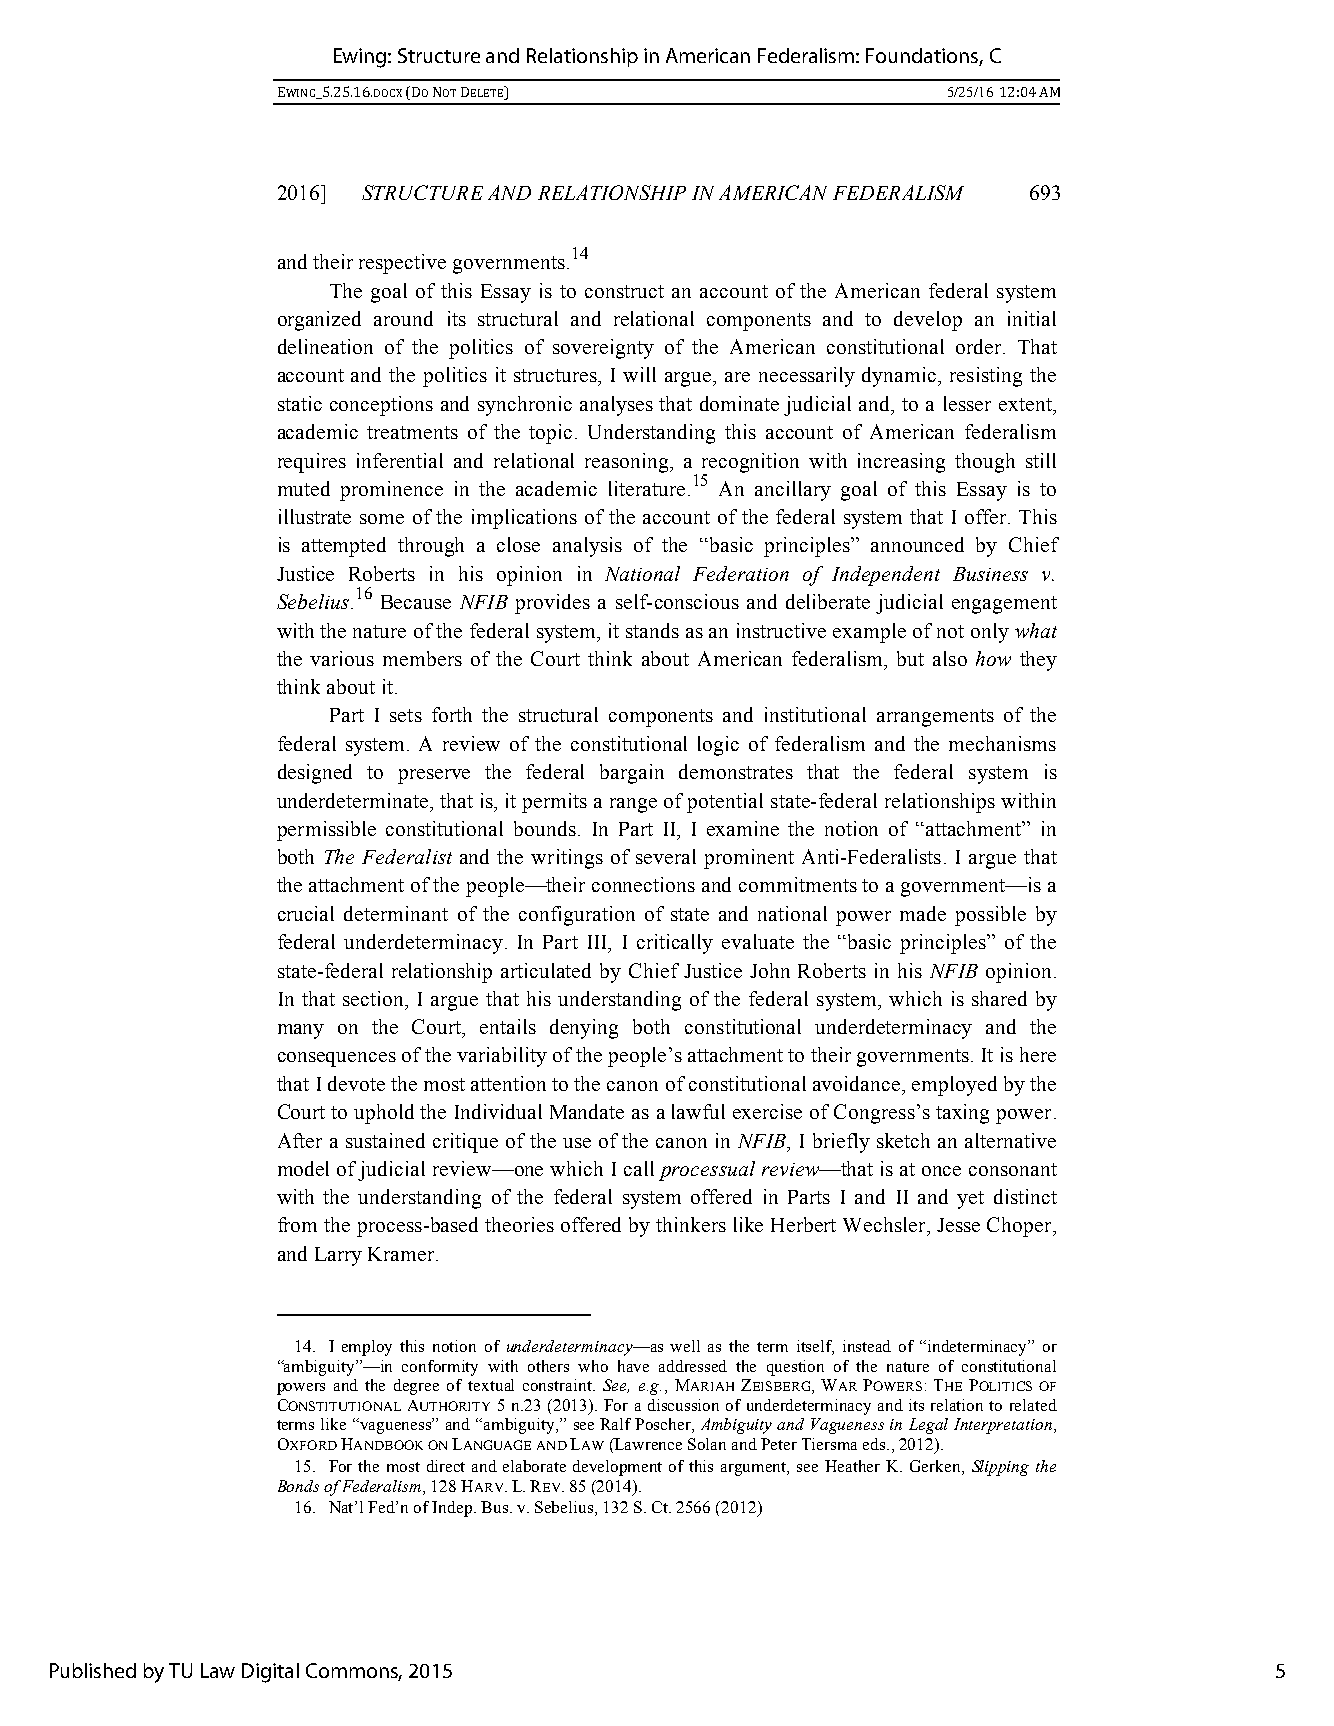 This screenshot has width=1334, height=1726. I want to click on order, so click(980, 346).
